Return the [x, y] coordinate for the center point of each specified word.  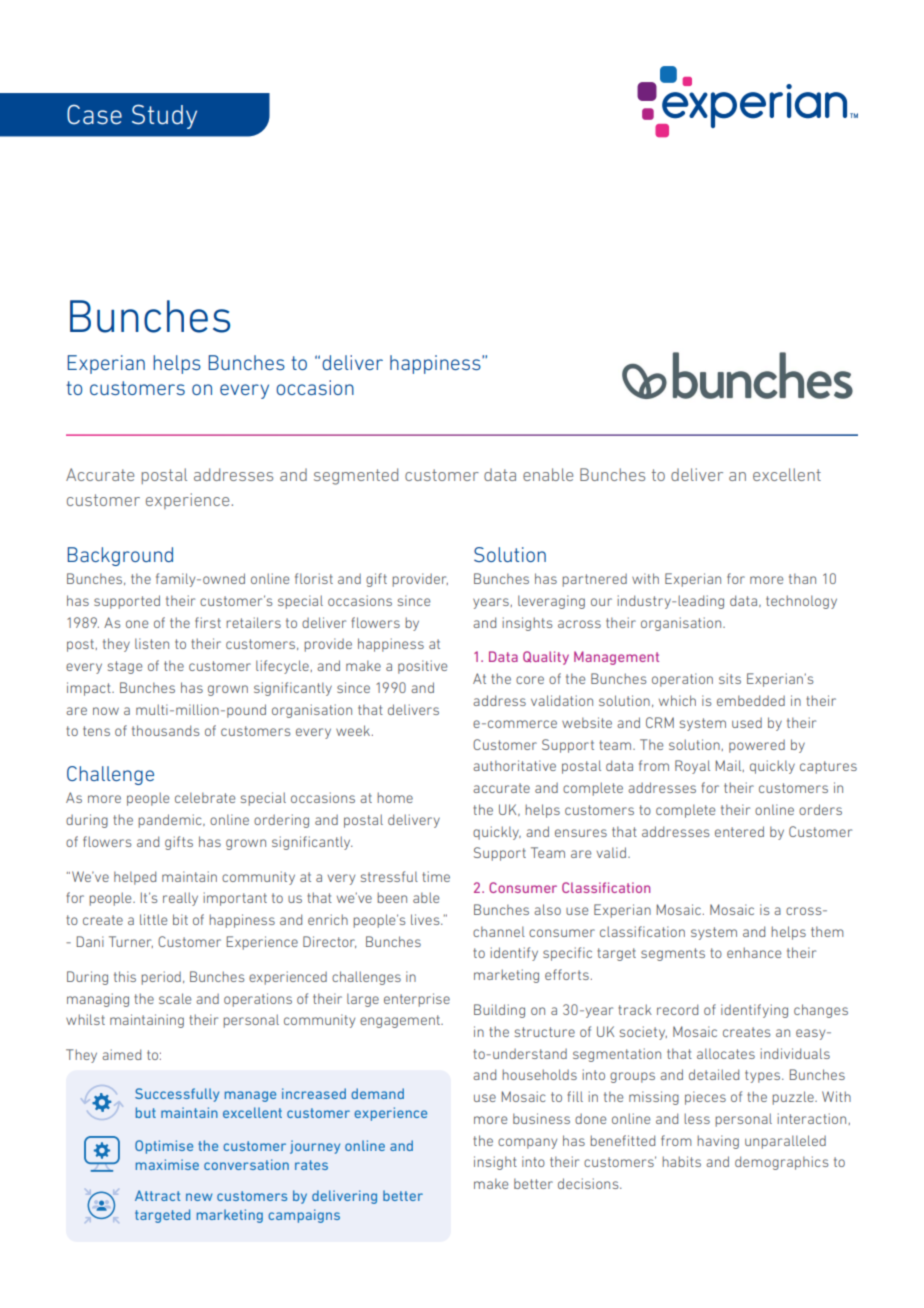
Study [164, 116]
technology [801, 602]
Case [94, 114]
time [436, 876]
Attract [157, 1195]
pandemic [171, 821]
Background [120, 556]
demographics [781, 1163]
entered [739, 831]
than [802, 578]
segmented [356, 476]
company [527, 1143]
